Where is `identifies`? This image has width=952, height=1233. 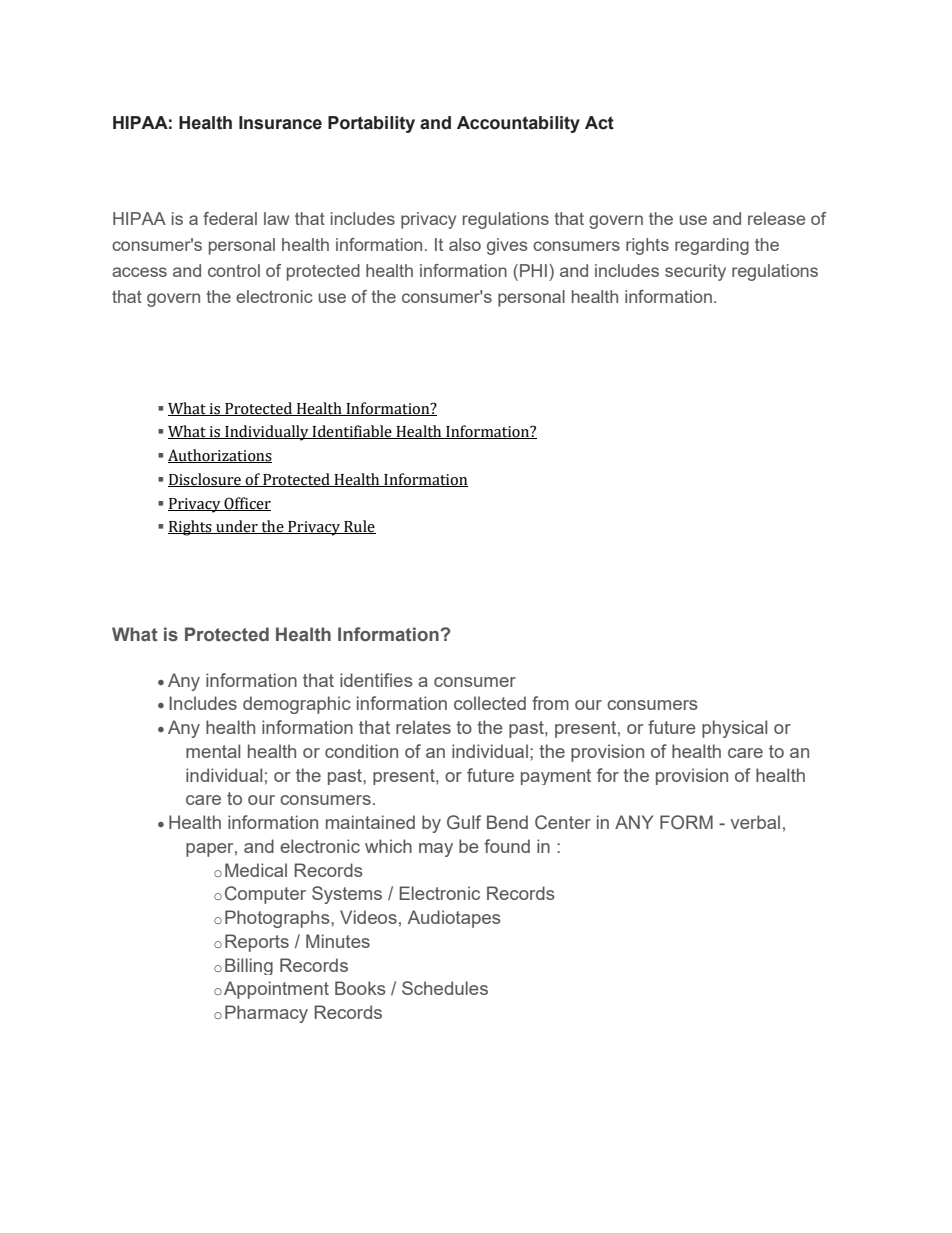 identifies is located at coordinates (376, 680).
